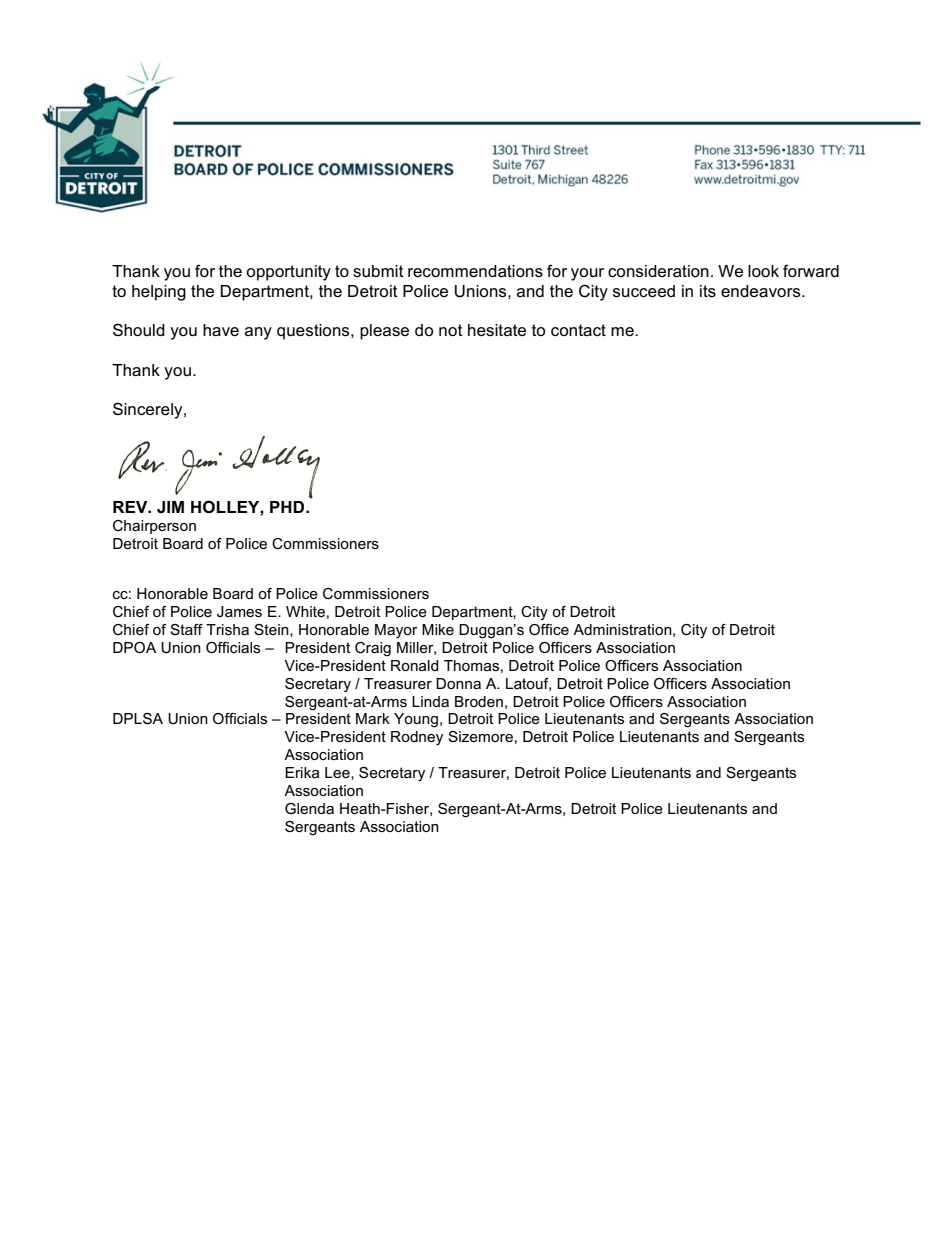 The width and height of the screenshot is (952, 1233). What do you see at coordinates (258, 333) in the screenshot?
I see `any` at bounding box center [258, 333].
